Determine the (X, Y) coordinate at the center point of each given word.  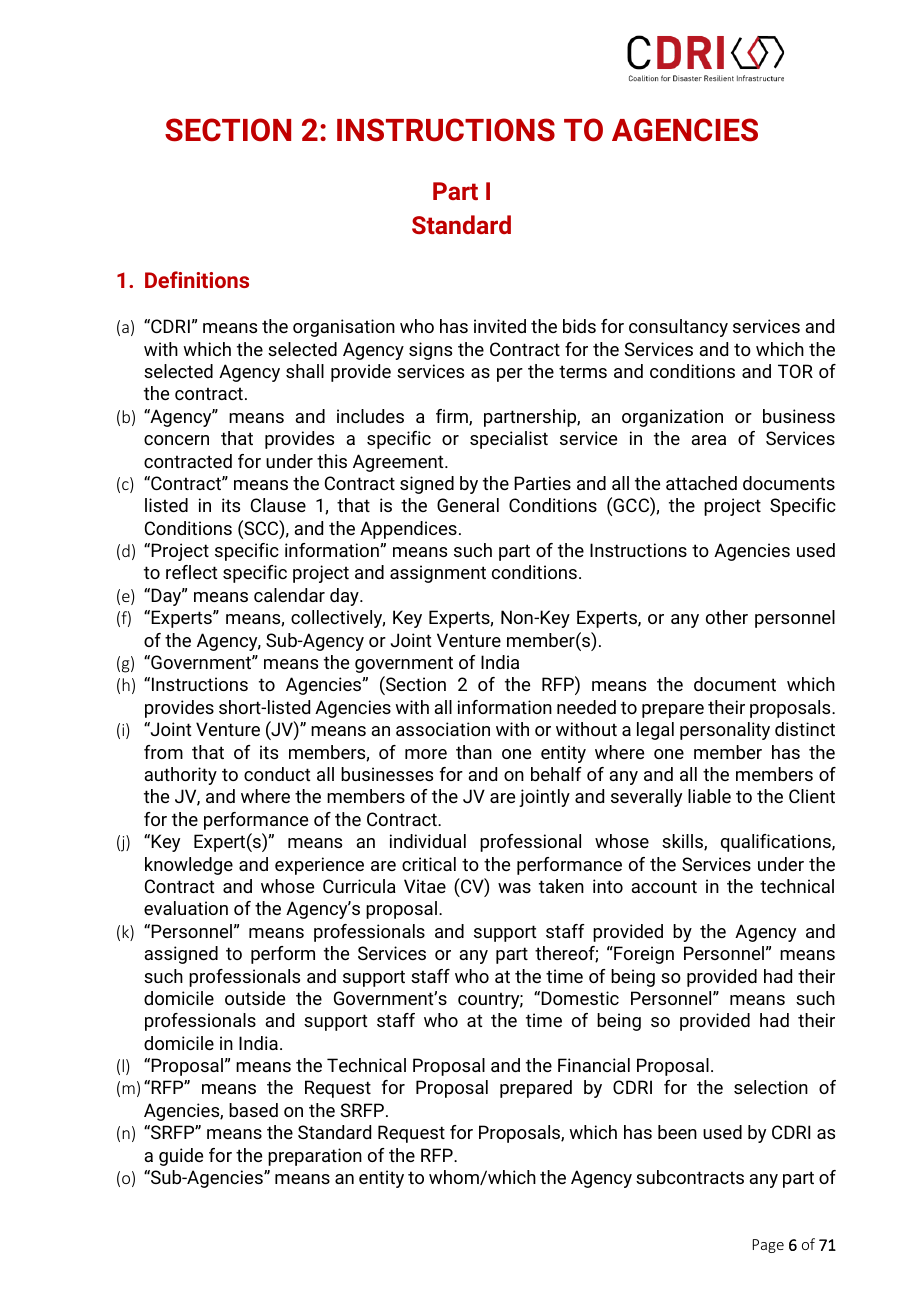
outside (255, 998)
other (727, 617)
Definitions (197, 279)
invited (500, 326)
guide (181, 1157)
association (443, 729)
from (163, 752)
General (468, 505)
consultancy (678, 328)
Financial (594, 1065)
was (514, 888)
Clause (278, 505)
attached (701, 483)
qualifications (777, 843)
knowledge (189, 866)
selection (771, 1087)
